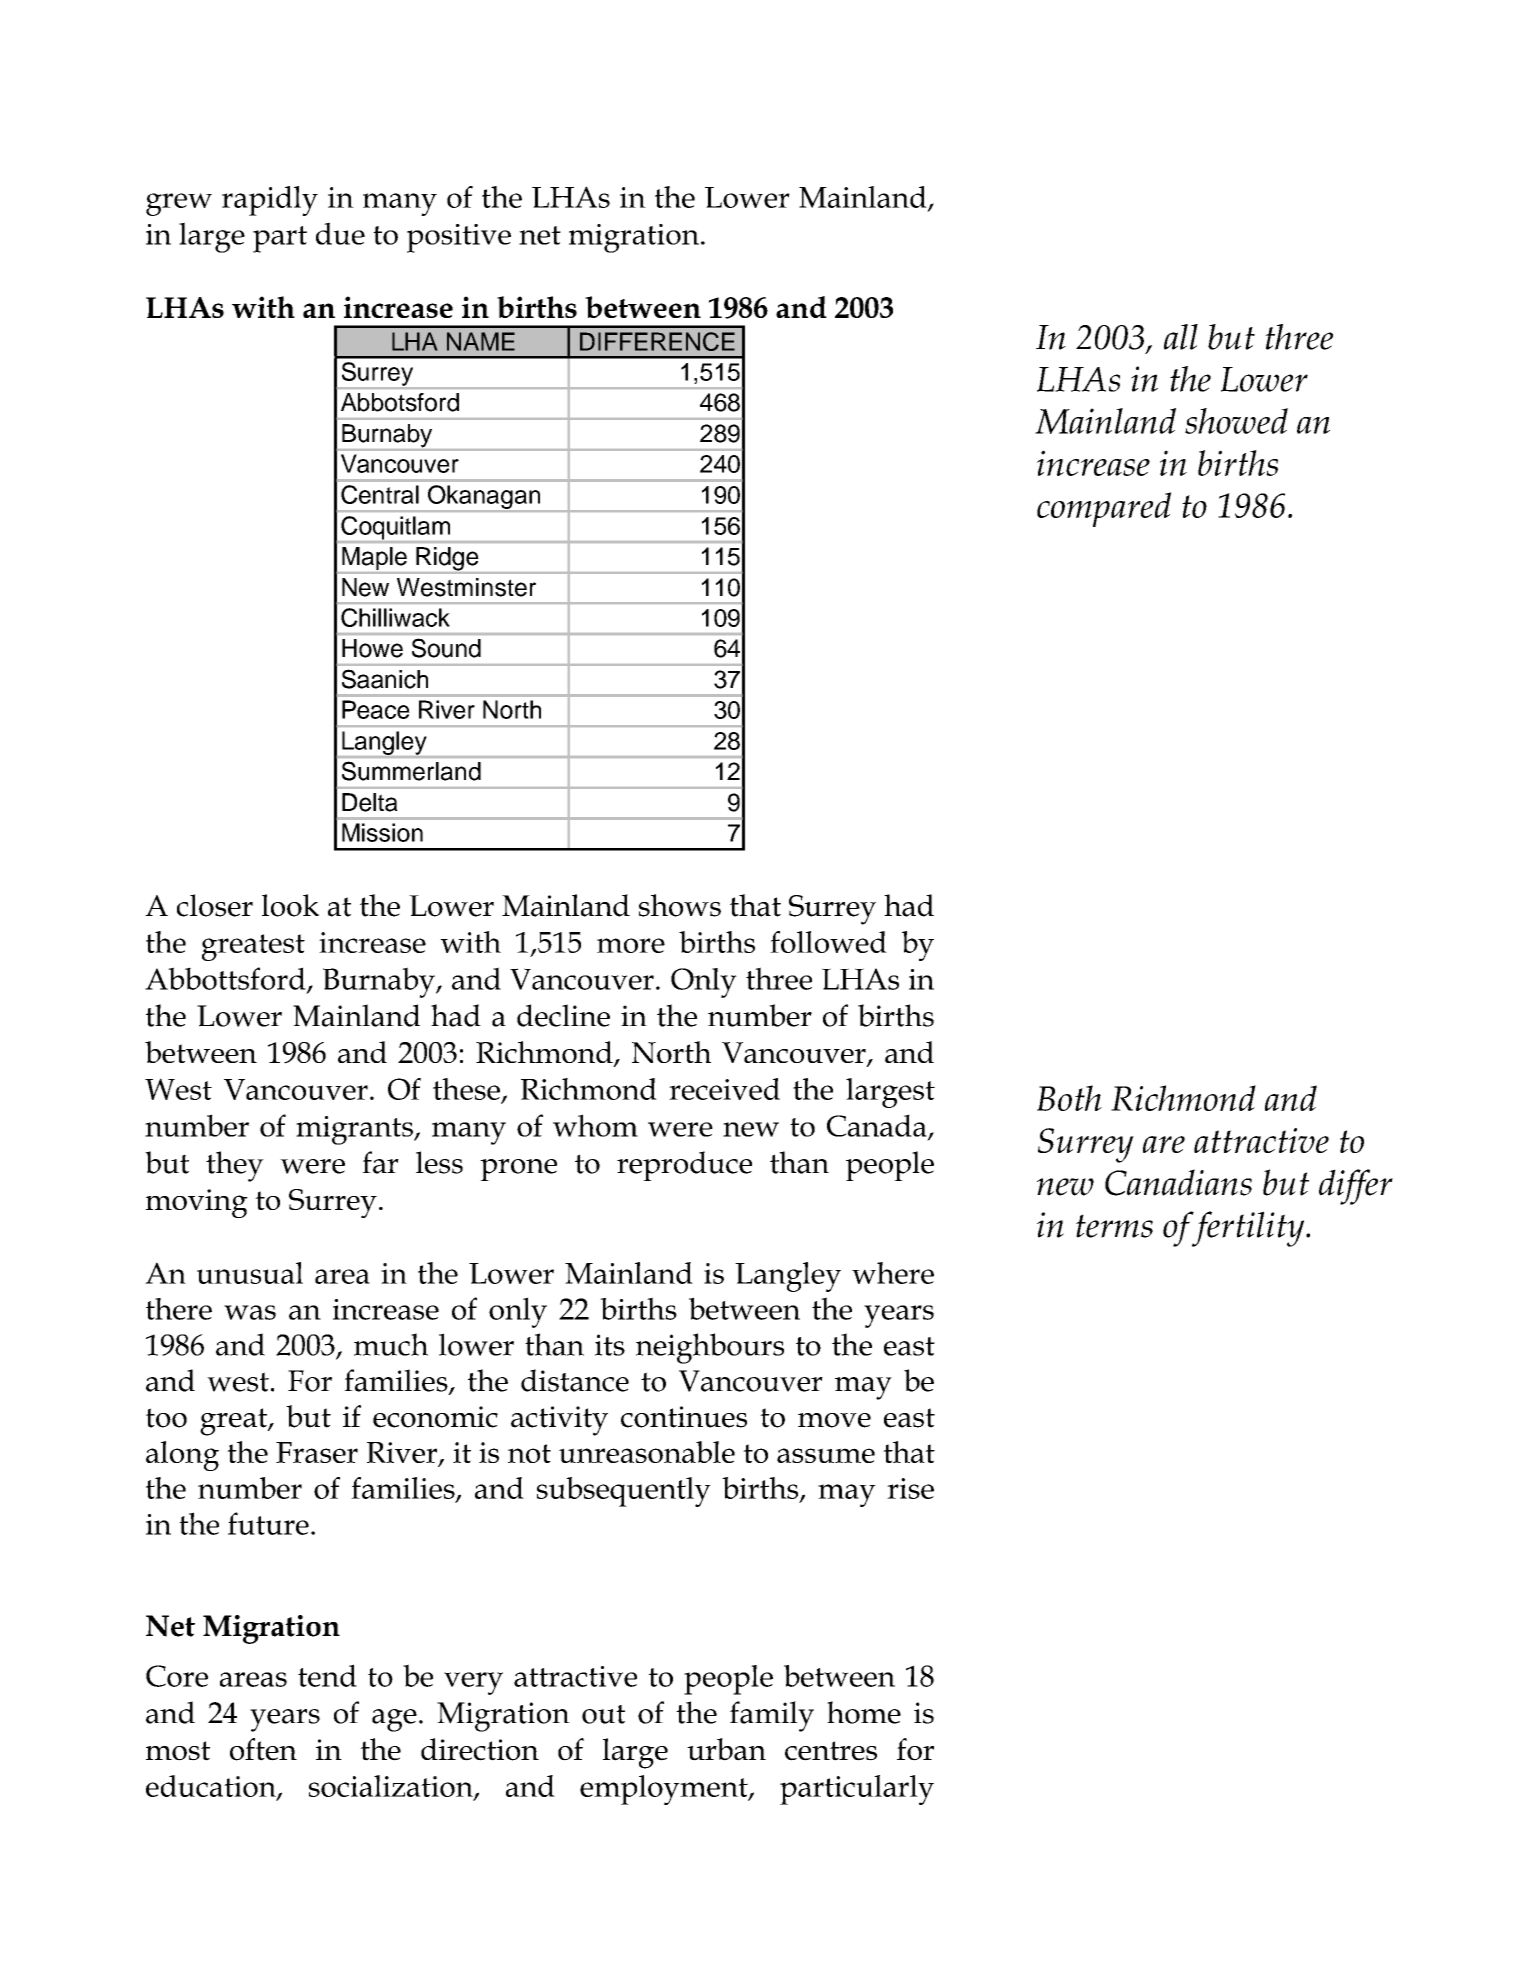  Describe the element at coordinates (1104, 509) in the screenshot. I see `compared` at that location.
